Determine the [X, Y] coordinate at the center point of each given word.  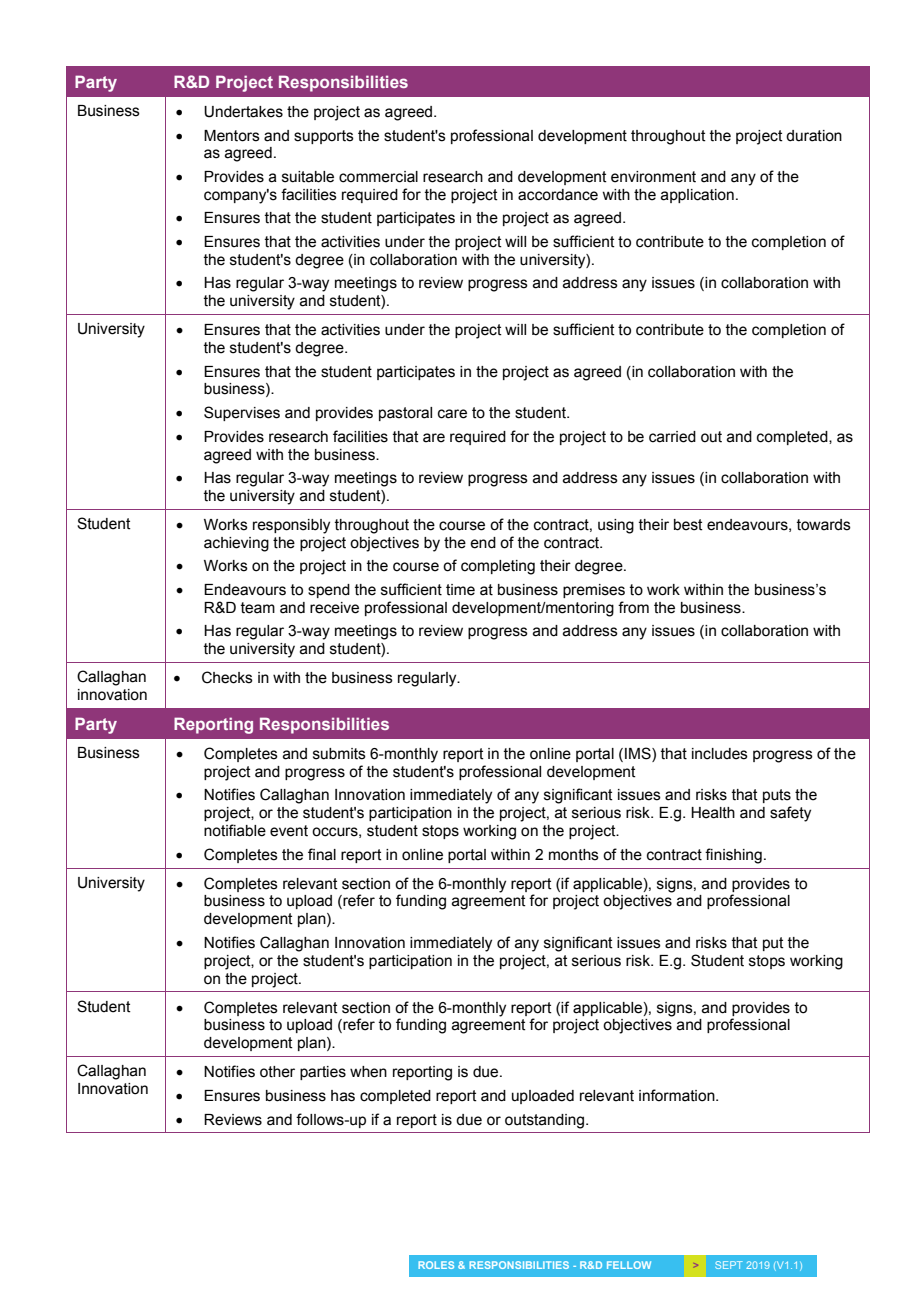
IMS [639, 753]
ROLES [436, 1265]
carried [672, 437]
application [697, 196]
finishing [733, 856]
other [277, 1072]
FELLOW [629, 1265]
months [574, 855]
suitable [308, 177]
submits [339, 754]
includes [720, 754]
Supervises [242, 413]
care [452, 414]
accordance [558, 195]
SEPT [729, 1265]
